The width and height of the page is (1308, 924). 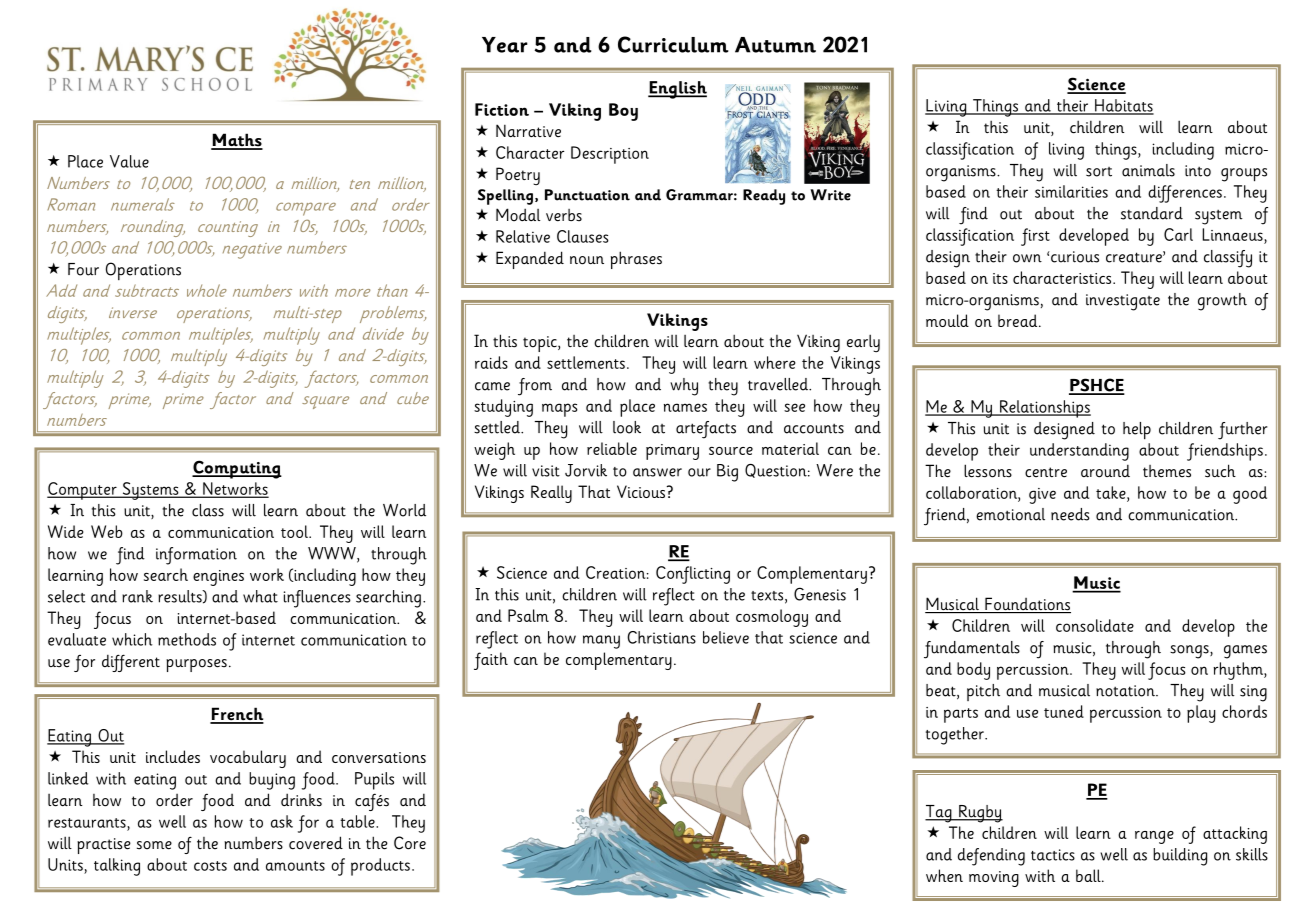 What do you see at coordinates (1152, 213) in the page?
I see `standard` at bounding box center [1152, 213].
